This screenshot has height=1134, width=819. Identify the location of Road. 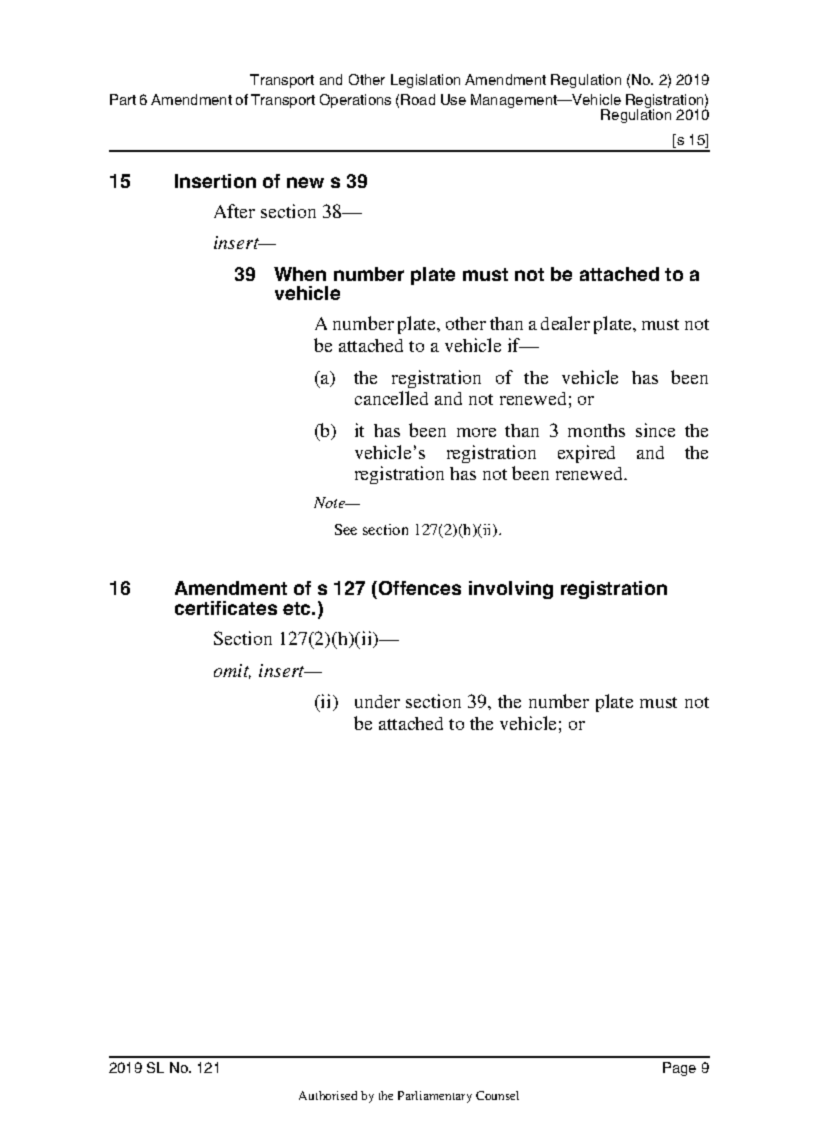
(418, 99).
